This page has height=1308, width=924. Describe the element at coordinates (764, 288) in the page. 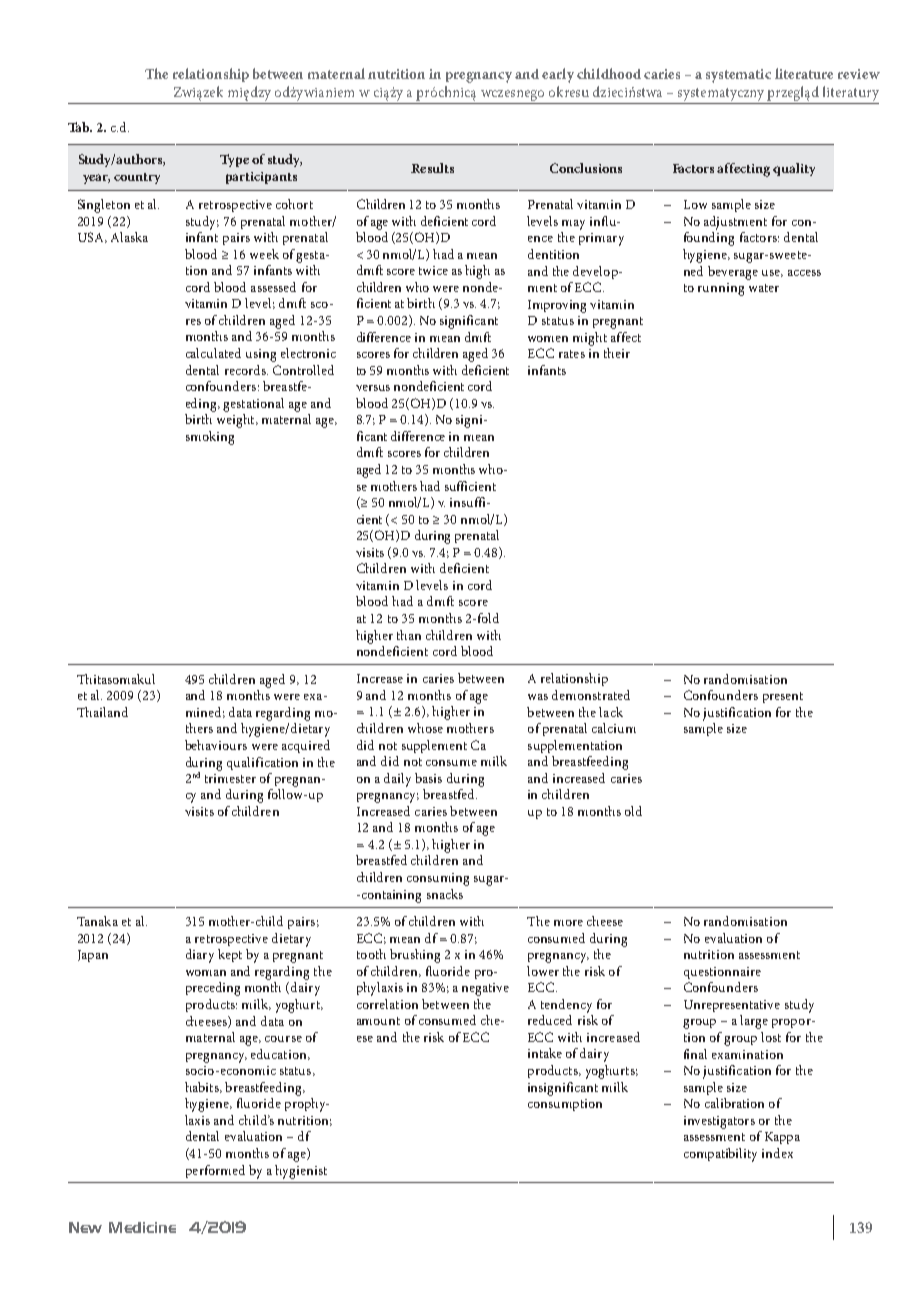

I see `water` at that location.
